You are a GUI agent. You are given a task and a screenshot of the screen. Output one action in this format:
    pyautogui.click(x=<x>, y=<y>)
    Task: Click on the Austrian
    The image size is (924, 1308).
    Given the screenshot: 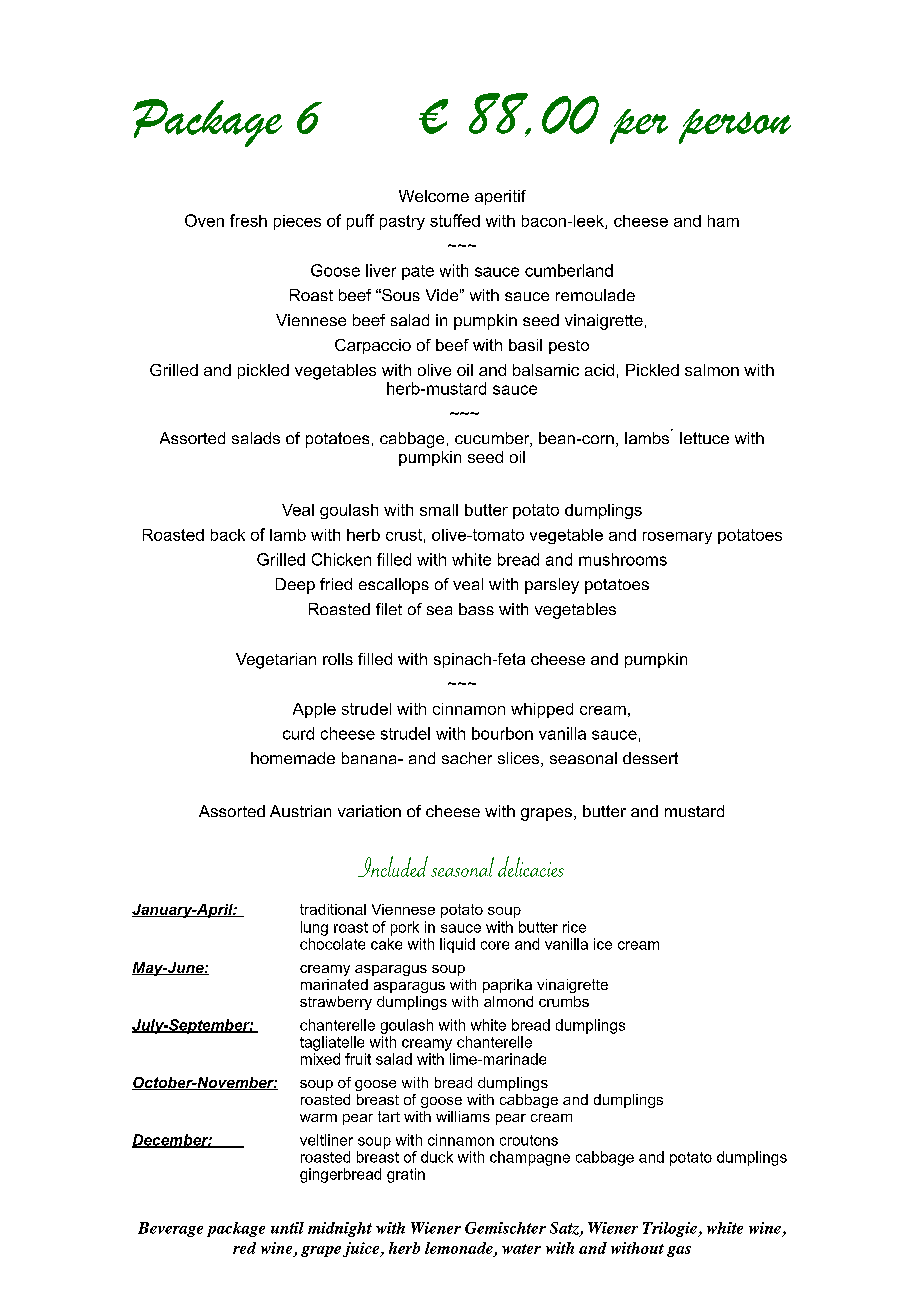 What is the action you would take?
    pyautogui.click(x=300, y=811)
